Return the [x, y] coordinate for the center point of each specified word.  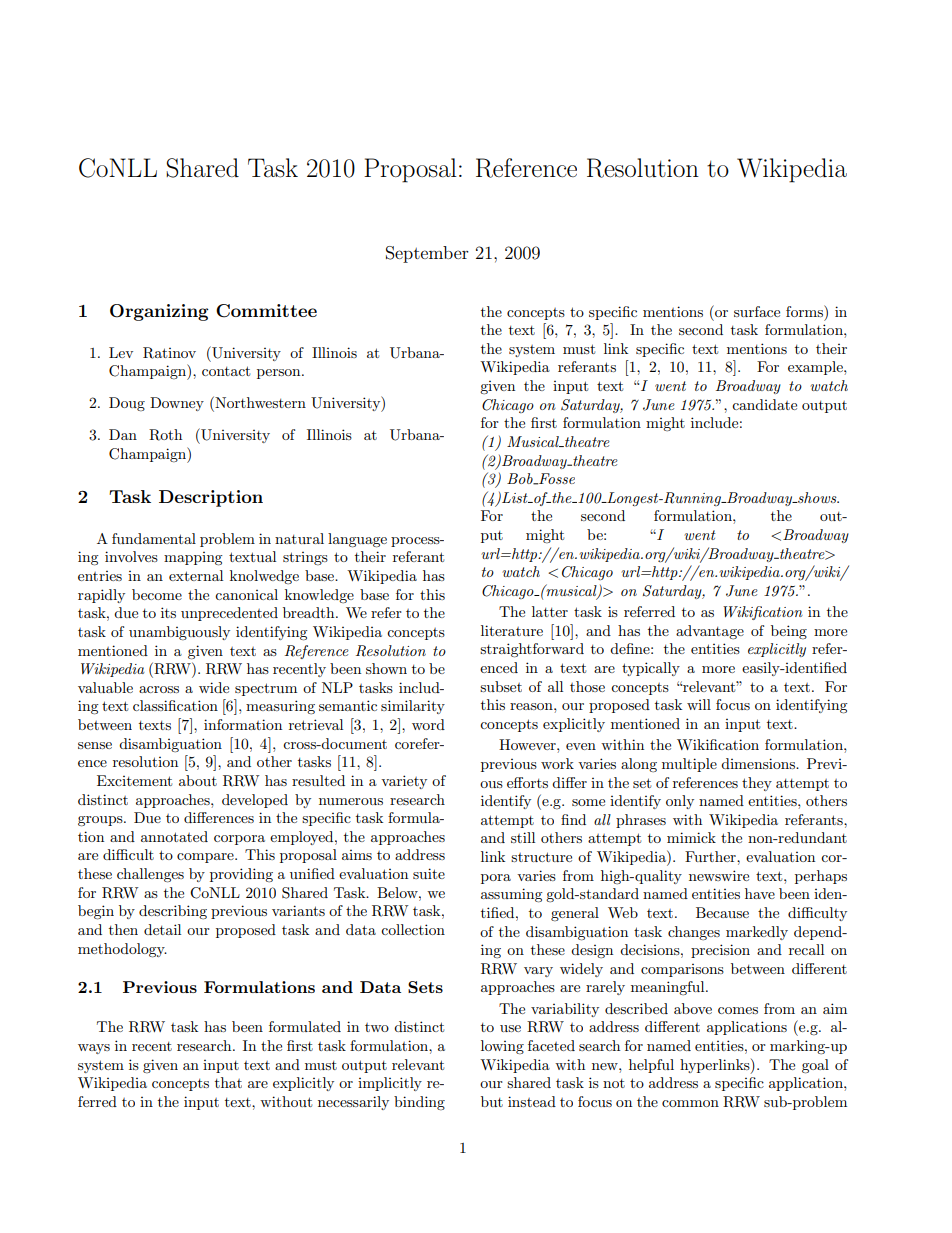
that [228, 1082]
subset [501, 686]
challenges [150, 875]
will [699, 704]
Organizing [159, 312]
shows [817, 497]
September [427, 254]
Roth [165, 435]
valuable [105, 687]
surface [757, 311]
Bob [521, 479]
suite [429, 873]
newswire [719, 875]
